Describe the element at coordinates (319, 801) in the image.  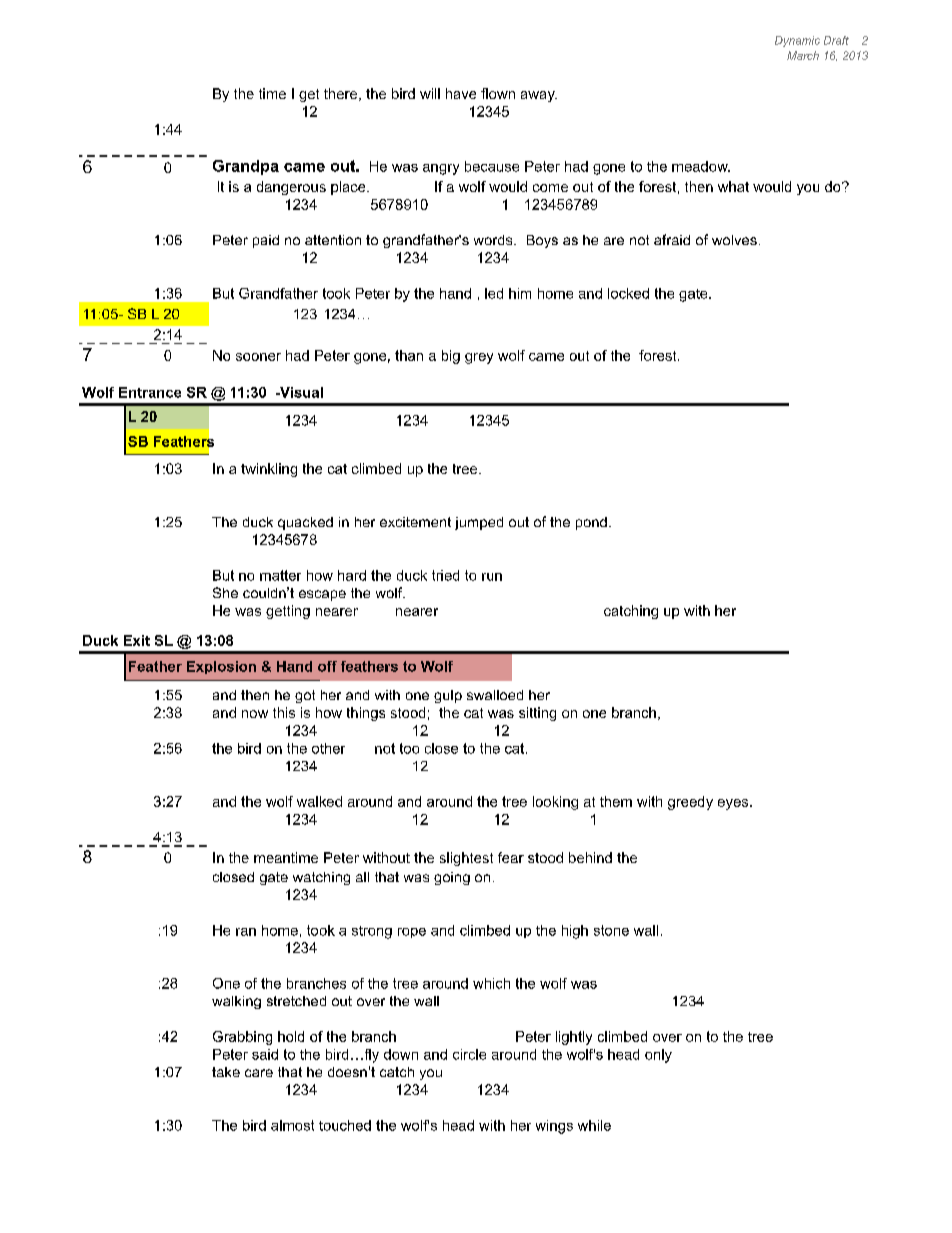
I see `walked` at that location.
